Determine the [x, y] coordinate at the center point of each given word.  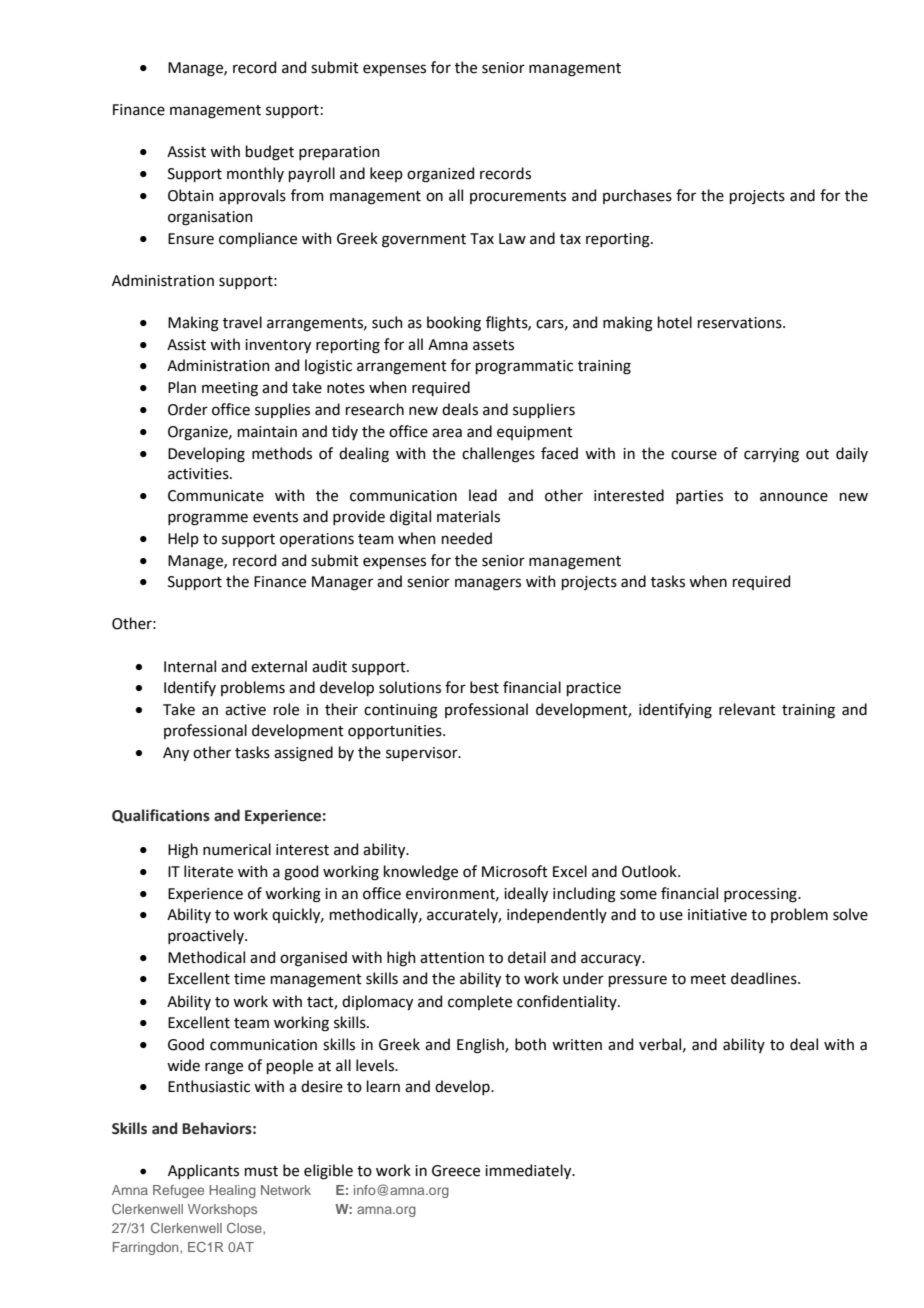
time [249, 979]
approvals [252, 196]
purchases [637, 196]
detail [527, 957]
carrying [771, 455]
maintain [267, 432]
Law [512, 239]
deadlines [765, 978]
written [577, 1045]
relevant [747, 709]
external [279, 666]
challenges [498, 455]
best [484, 687]
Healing [232, 1191]
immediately [529, 1171]
